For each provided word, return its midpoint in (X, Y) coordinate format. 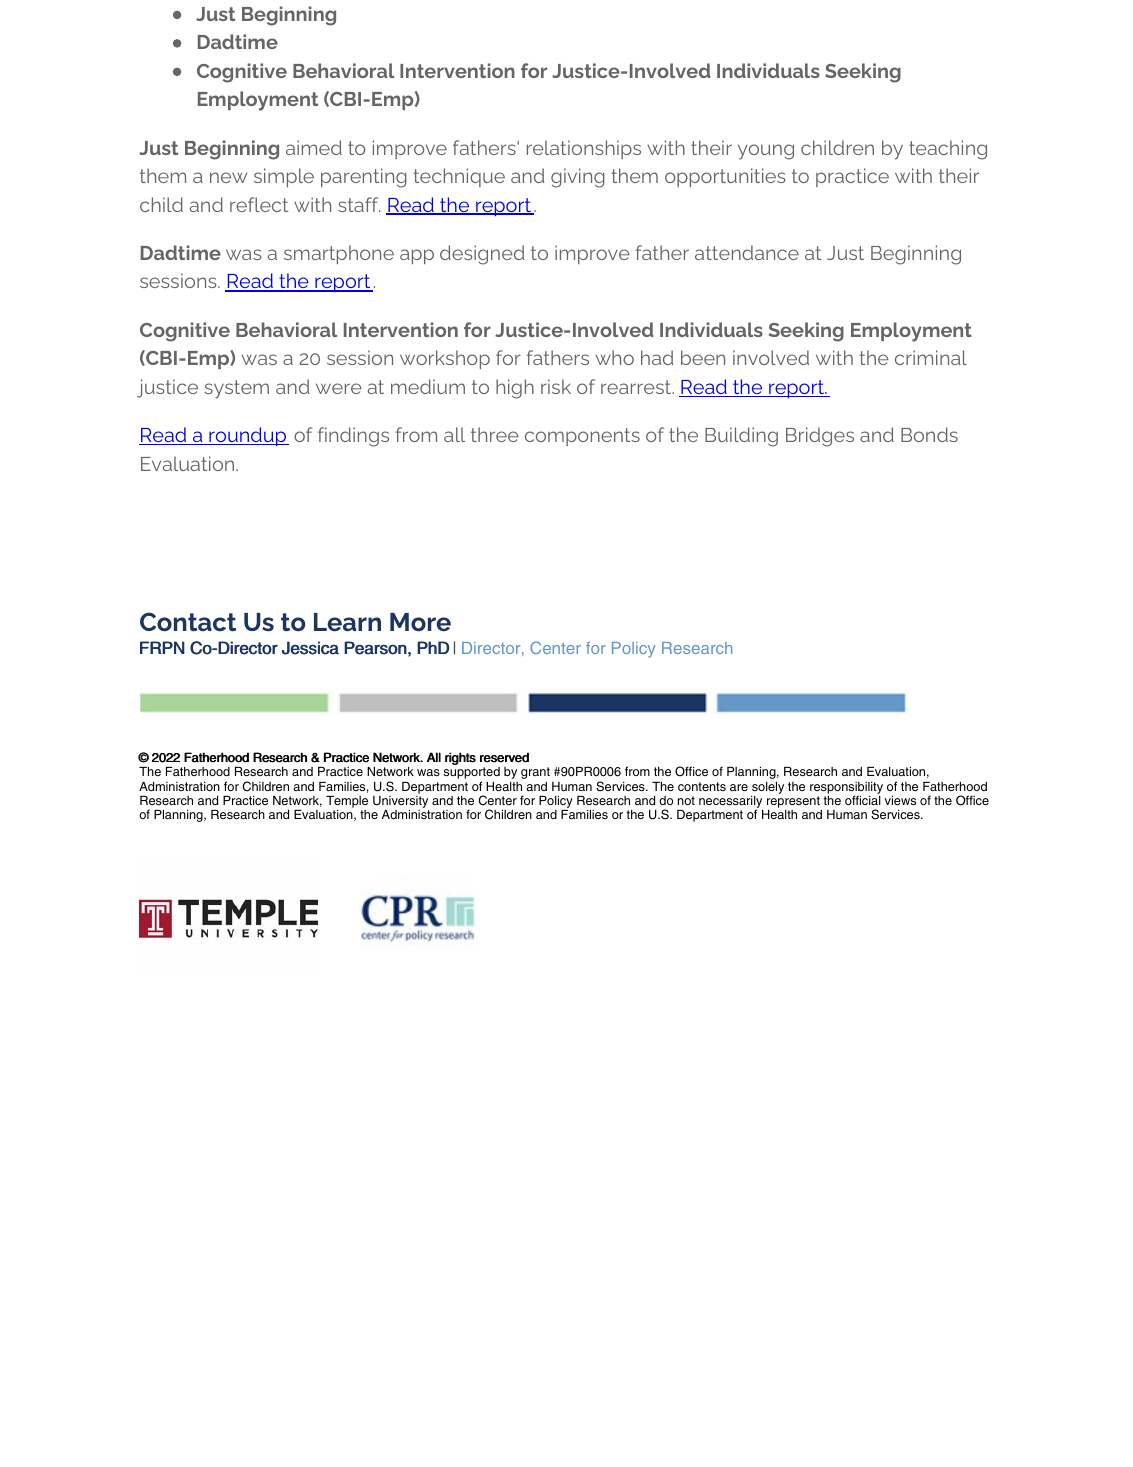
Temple (347, 803)
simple (284, 177)
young (766, 152)
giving (578, 178)
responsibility (846, 789)
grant (535, 773)
